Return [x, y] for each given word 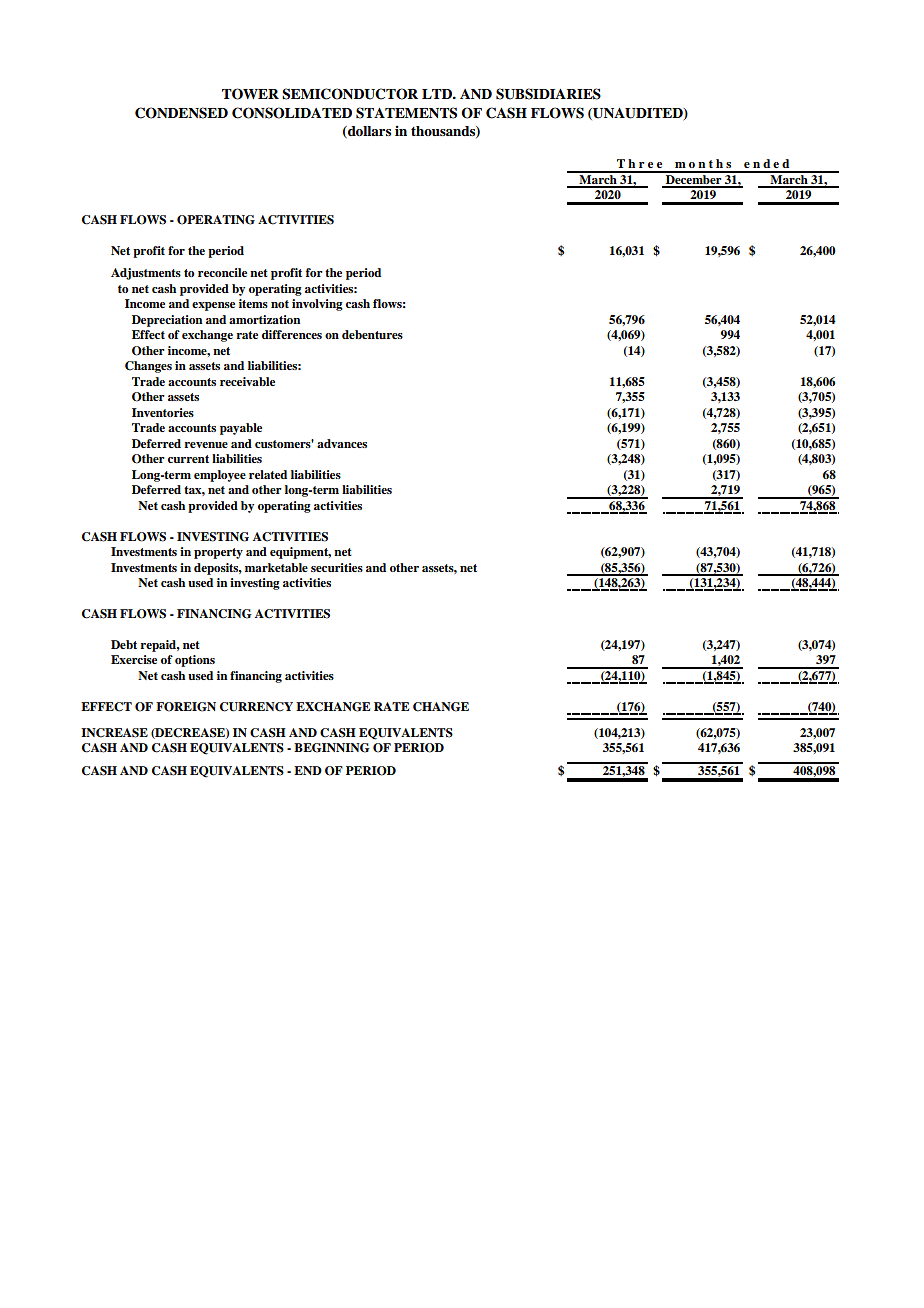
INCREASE [114, 733]
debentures [372, 334]
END [308, 770]
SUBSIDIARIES [548, 94]
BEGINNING [332, 748]
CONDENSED [181, 113]
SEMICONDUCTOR [350, 94]
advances [342, 443]
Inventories [163, 412]
